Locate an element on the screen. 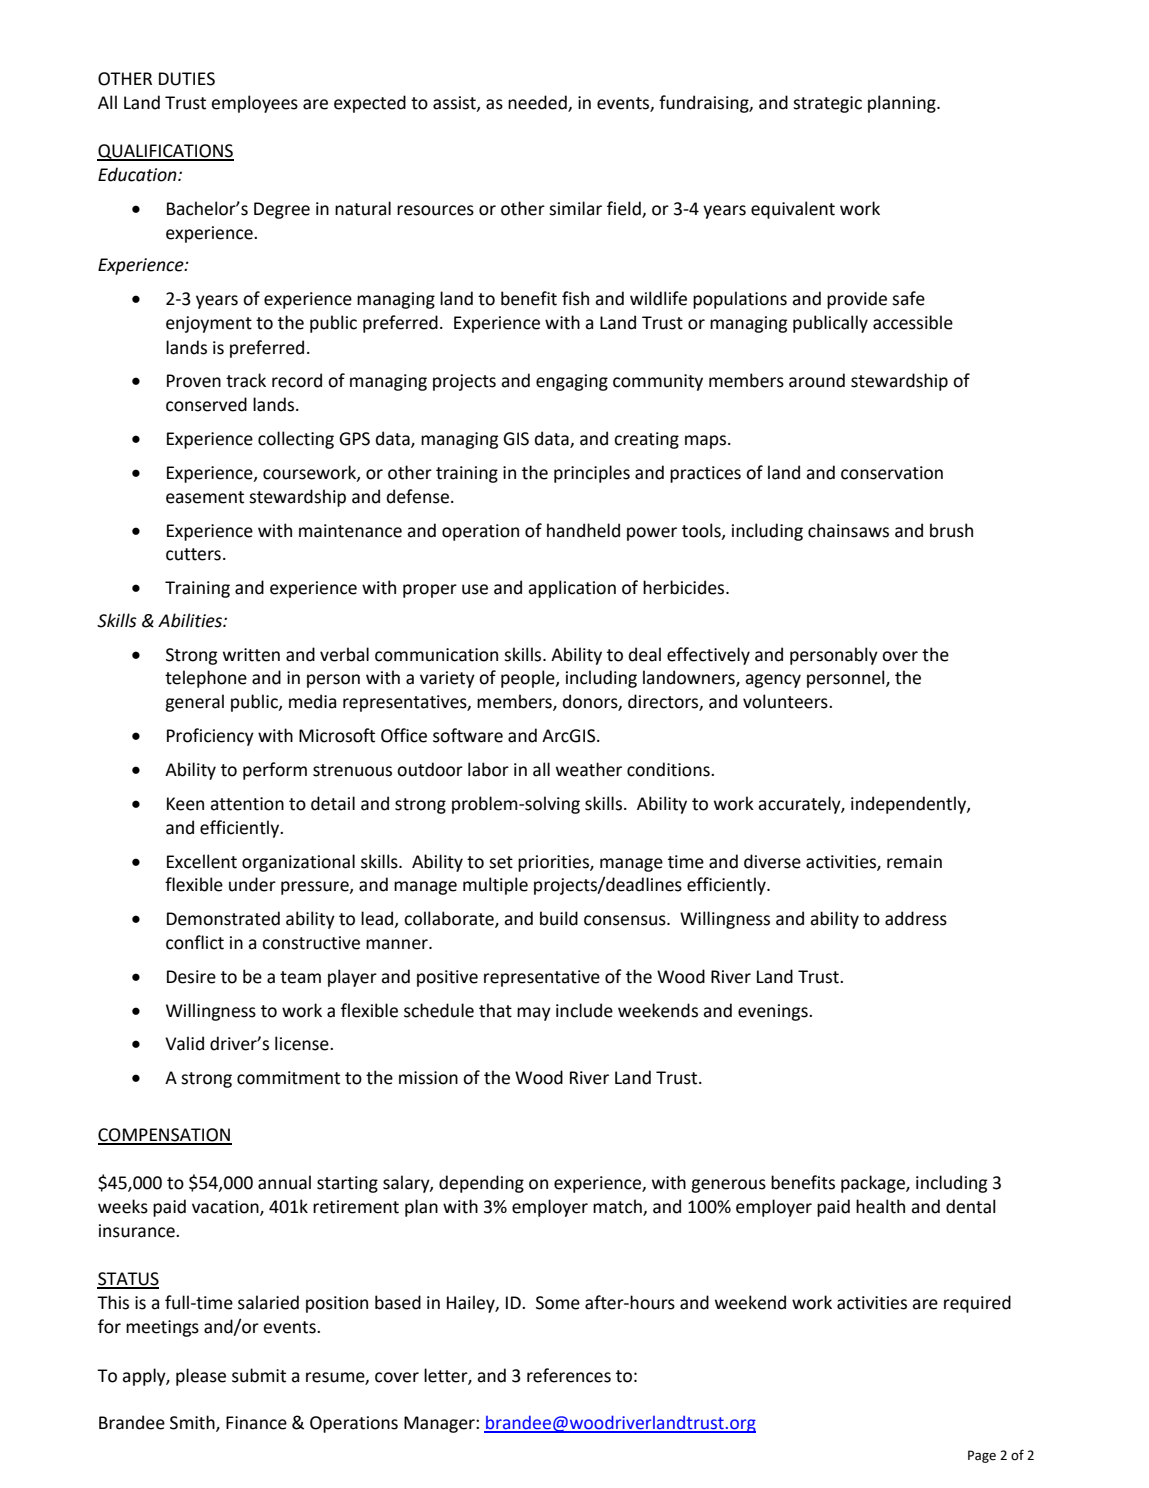 The height and width of the screenshot is (1488, 1149). Smith is located at coordinates (193, 1423).
